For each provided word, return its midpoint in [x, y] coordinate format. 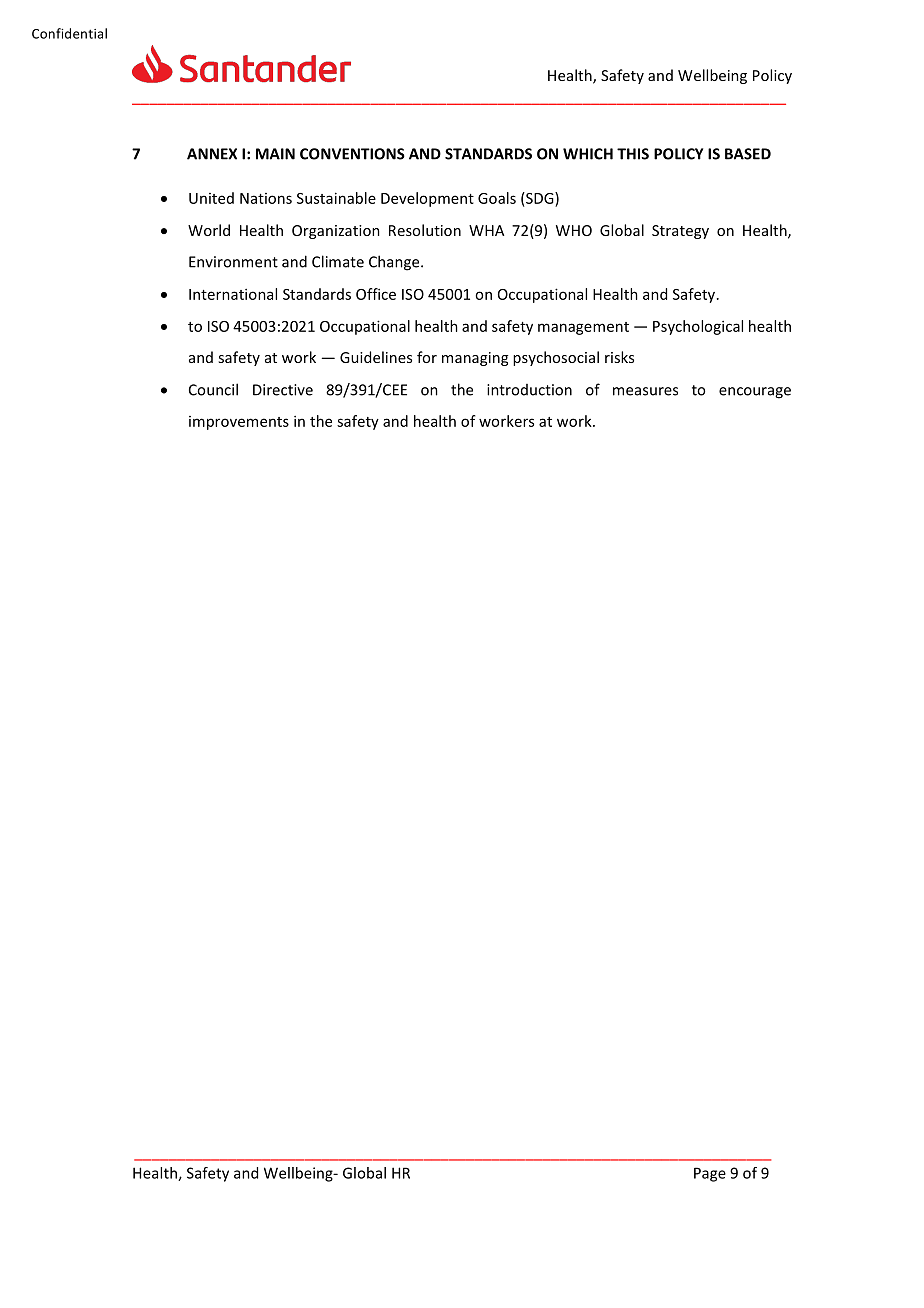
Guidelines [376, 357]
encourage [755, 393]
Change [395, 263]
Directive [283, 390]
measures [645, 391]
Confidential [69, 33]
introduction [529, 390]
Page [710, 1174]
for [427, 357]
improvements [239, 423]
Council [213, 389]
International [233, 294]
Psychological [698, 327]
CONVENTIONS [352, 154]
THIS [633, 154]
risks [619, 357]
